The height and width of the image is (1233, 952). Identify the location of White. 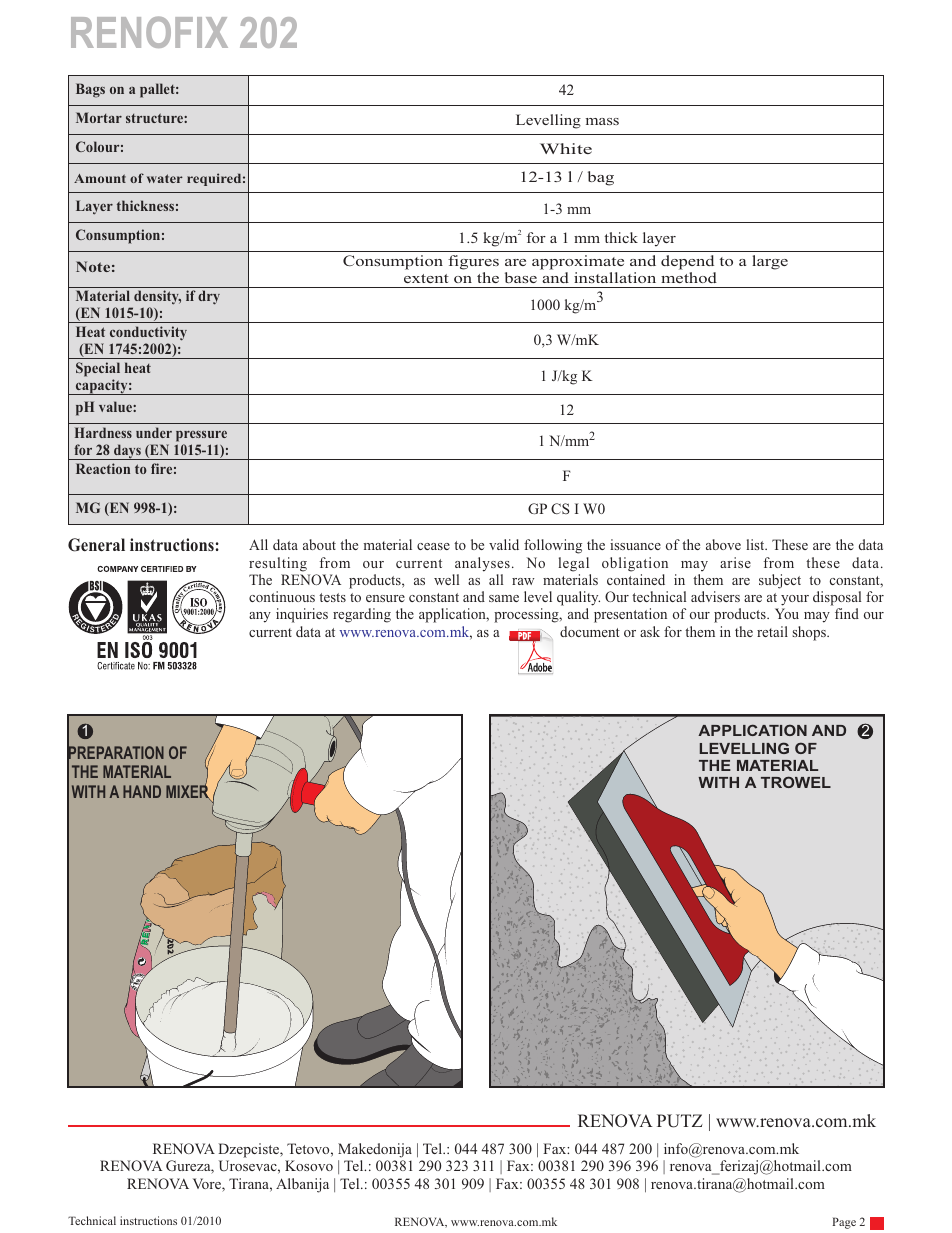
(566, 148).
